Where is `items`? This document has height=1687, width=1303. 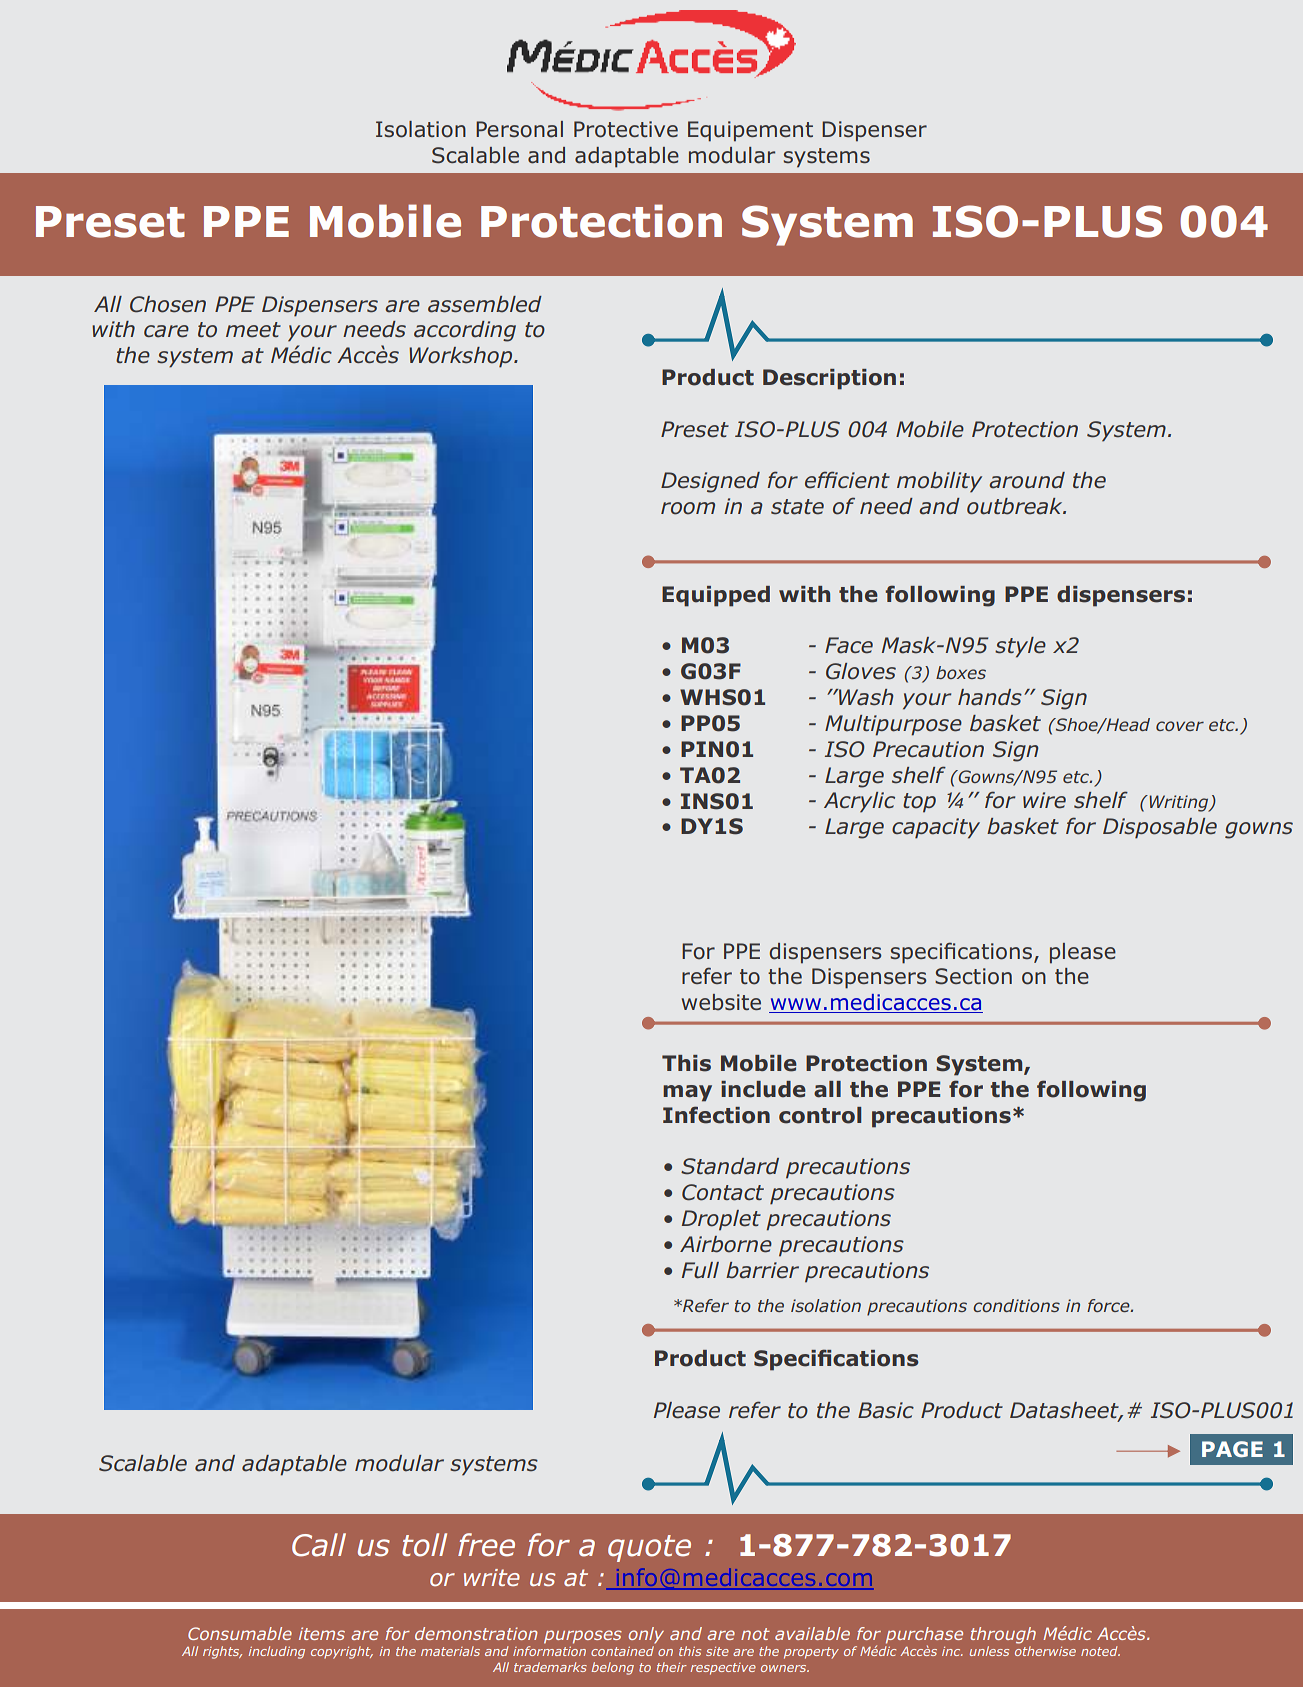
items is located at coordinates (322, 1633).
